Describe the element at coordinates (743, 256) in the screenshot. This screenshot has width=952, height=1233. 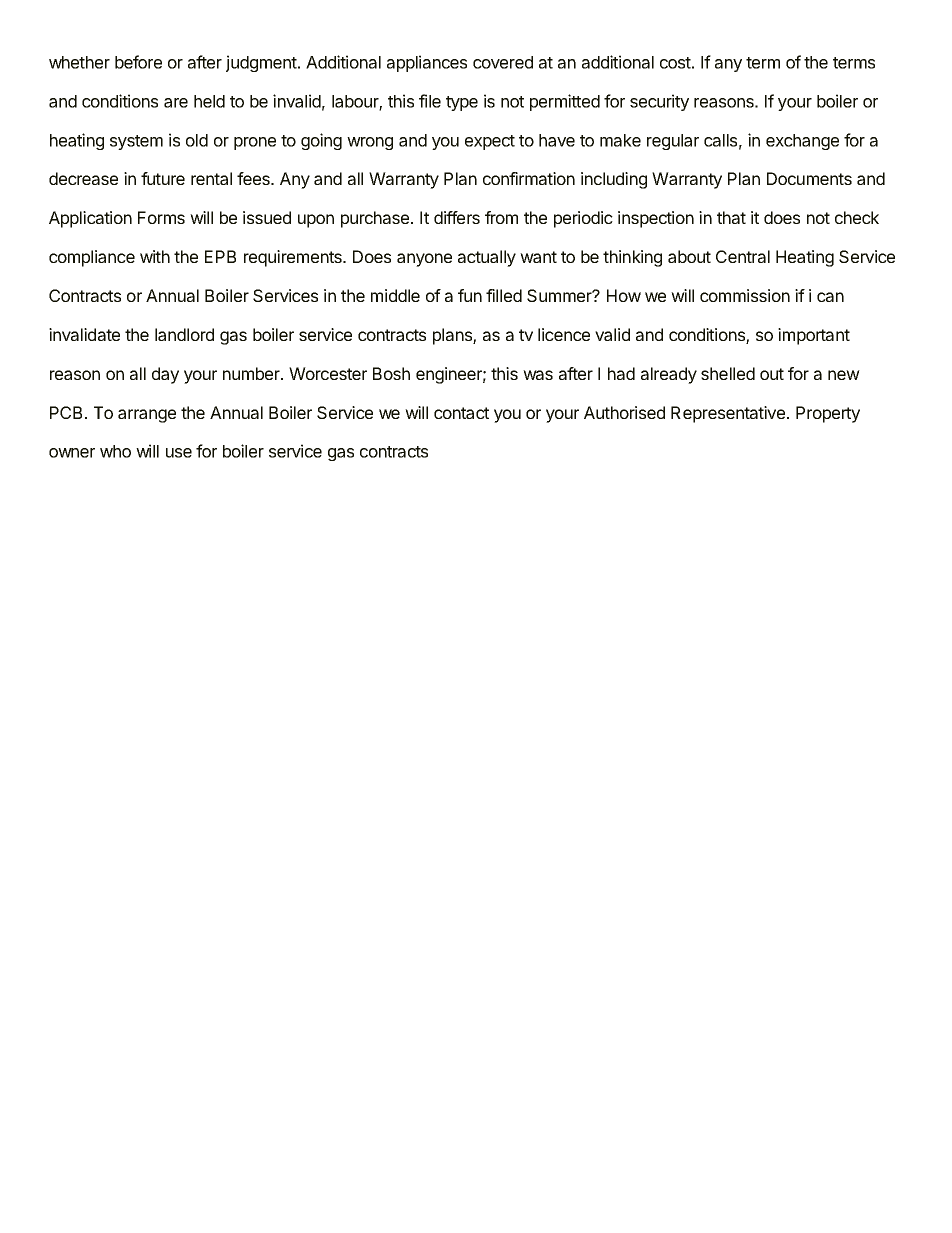
I see `Central` at that location.
